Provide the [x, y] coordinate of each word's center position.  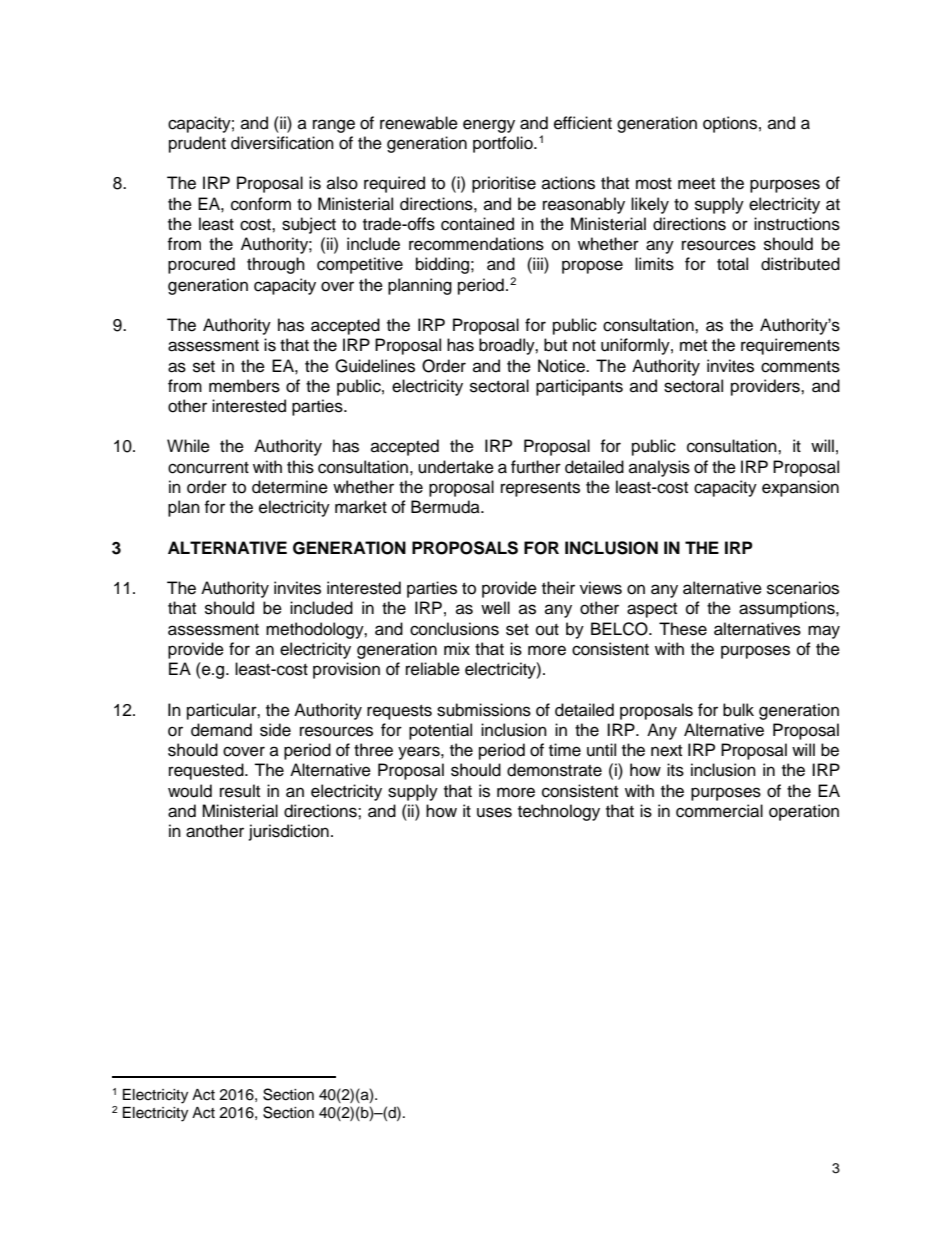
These [683, 629]
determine [290, 487]
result [240, 791]
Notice [562, 366]
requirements [790, 346]
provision [346, 670]
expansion [800, 488]
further [536, 467]
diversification [282, 143]
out [547, 630]
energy [489, 126]
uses [494, 812]
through [276, 265]
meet [696, 184]
